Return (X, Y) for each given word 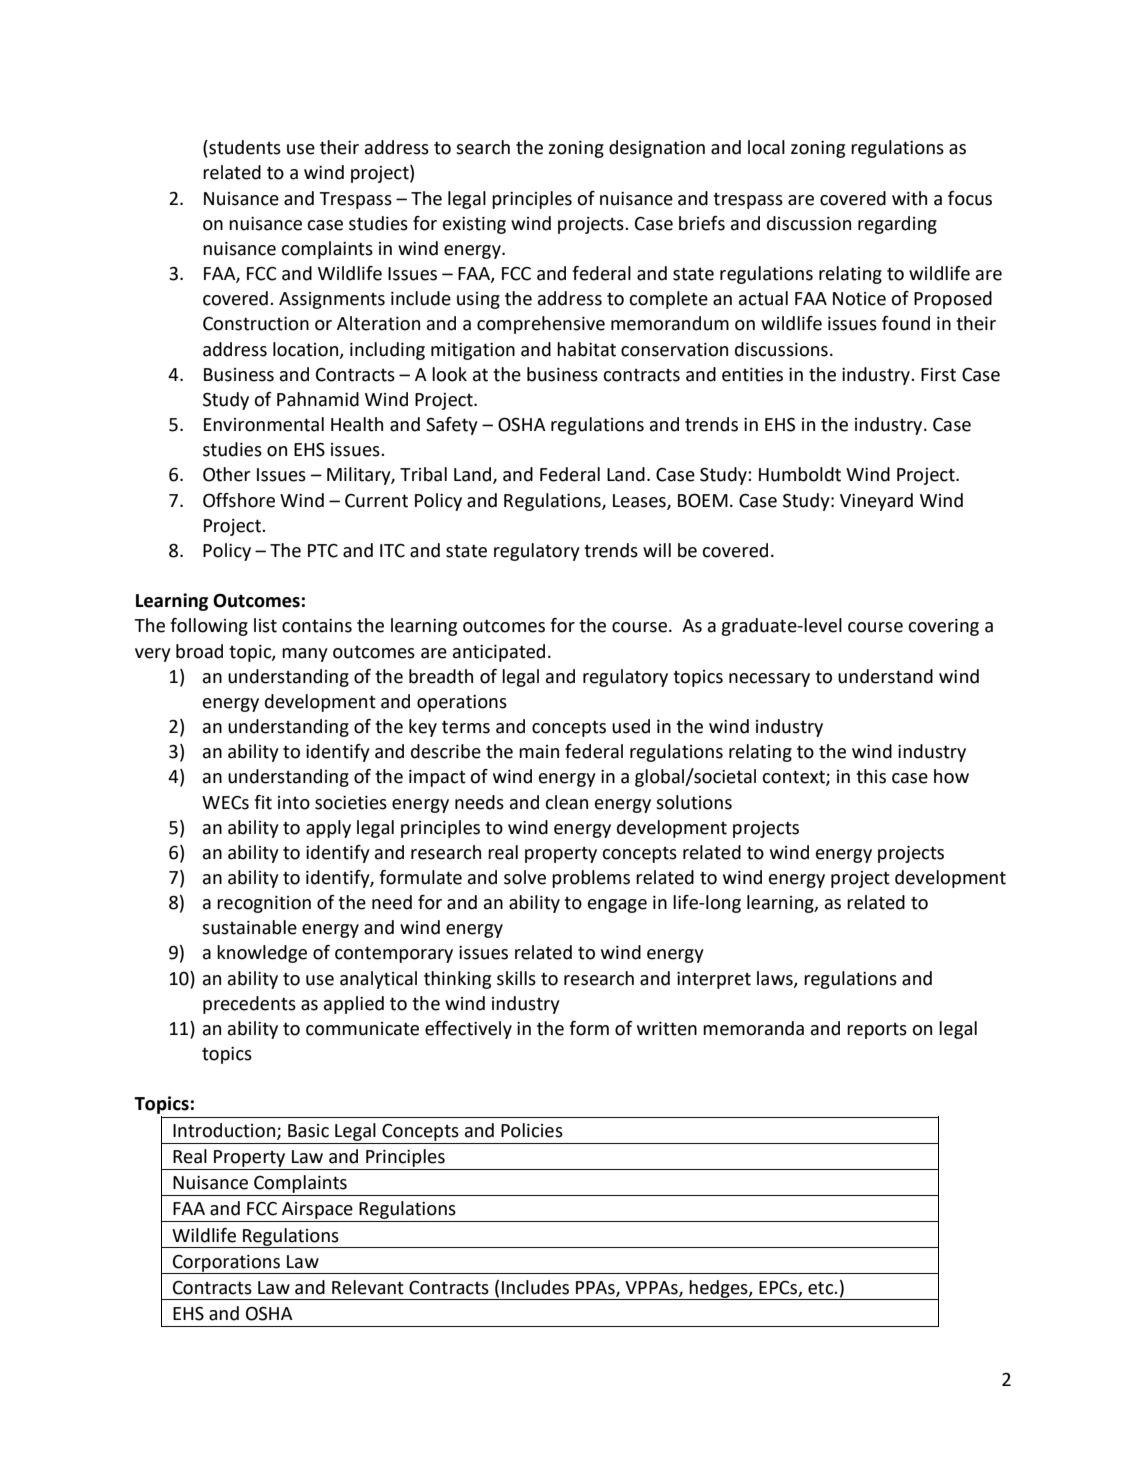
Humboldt (800, 474)
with (909, 198)
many (305, 655)
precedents (249, 1005)
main (539, 752)
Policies (532, 1130)
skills (516, 978)
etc (822, 1288)
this (871, 776)
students (244, 147)
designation (657, 149)
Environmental (264, 424)
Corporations (227, 1264)
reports (877, 1031)
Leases (640, 501)
